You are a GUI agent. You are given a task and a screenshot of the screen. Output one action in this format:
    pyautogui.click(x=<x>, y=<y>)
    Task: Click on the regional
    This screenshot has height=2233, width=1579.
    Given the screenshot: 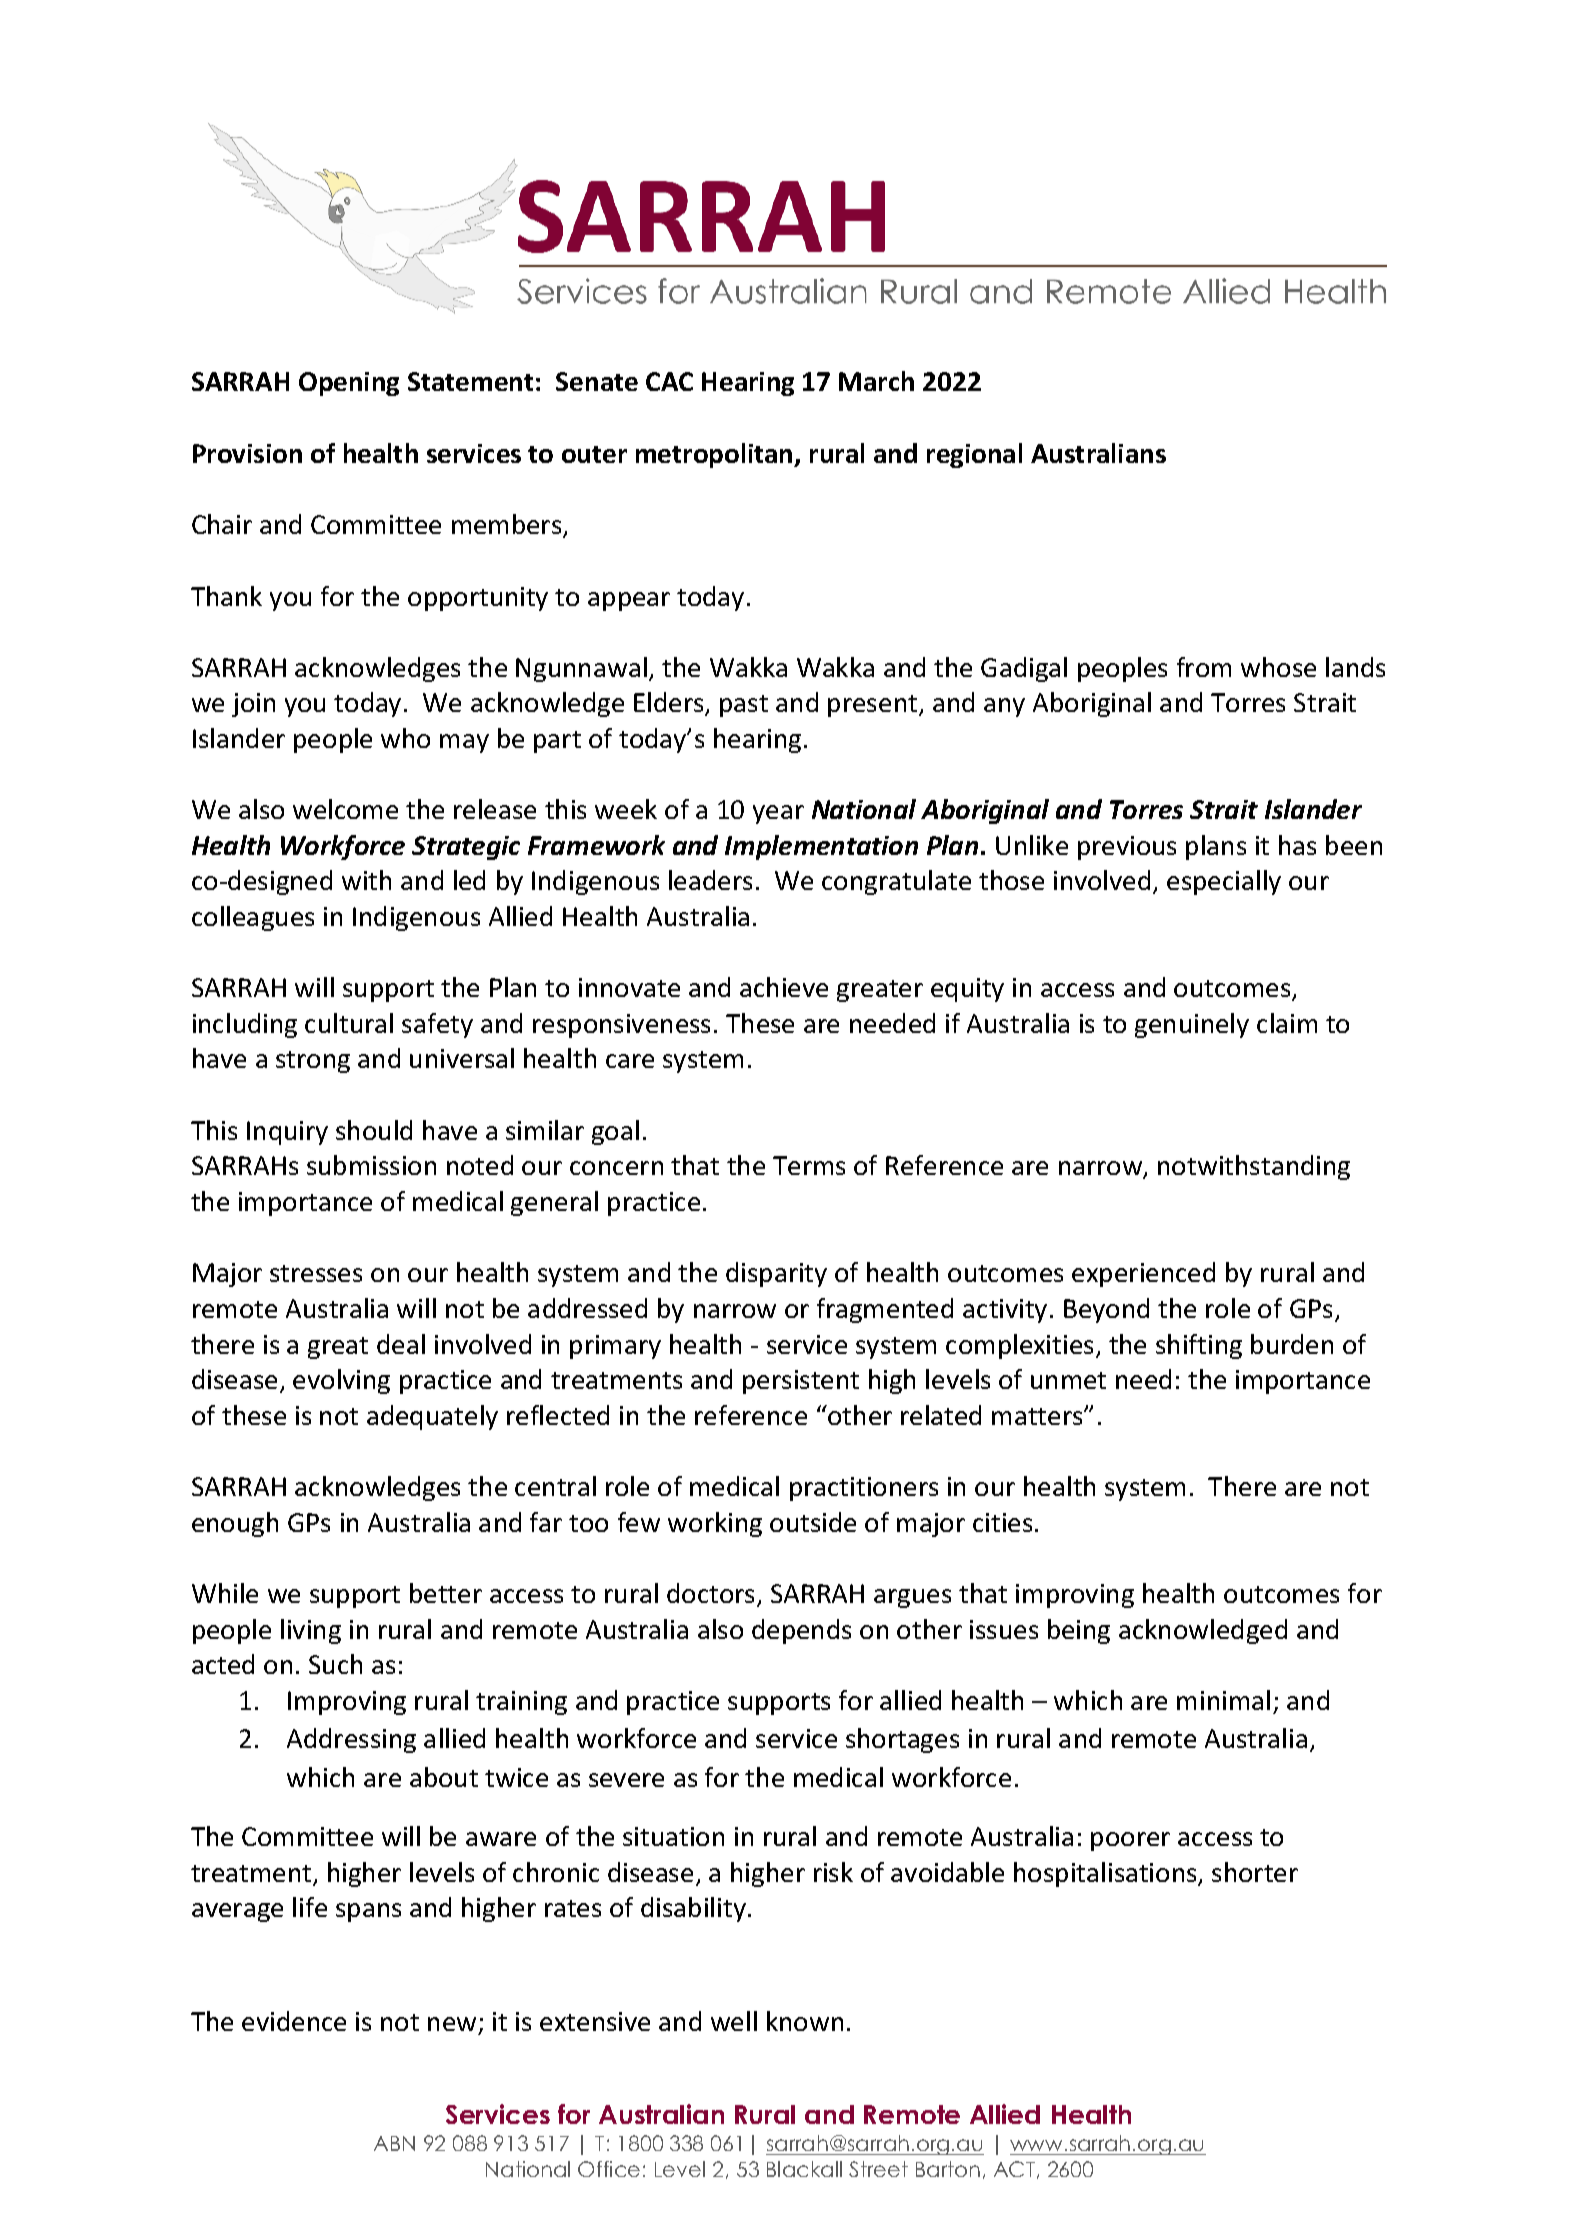 What is the action you would take?
    pyautogui.click(x=974, y=455)
